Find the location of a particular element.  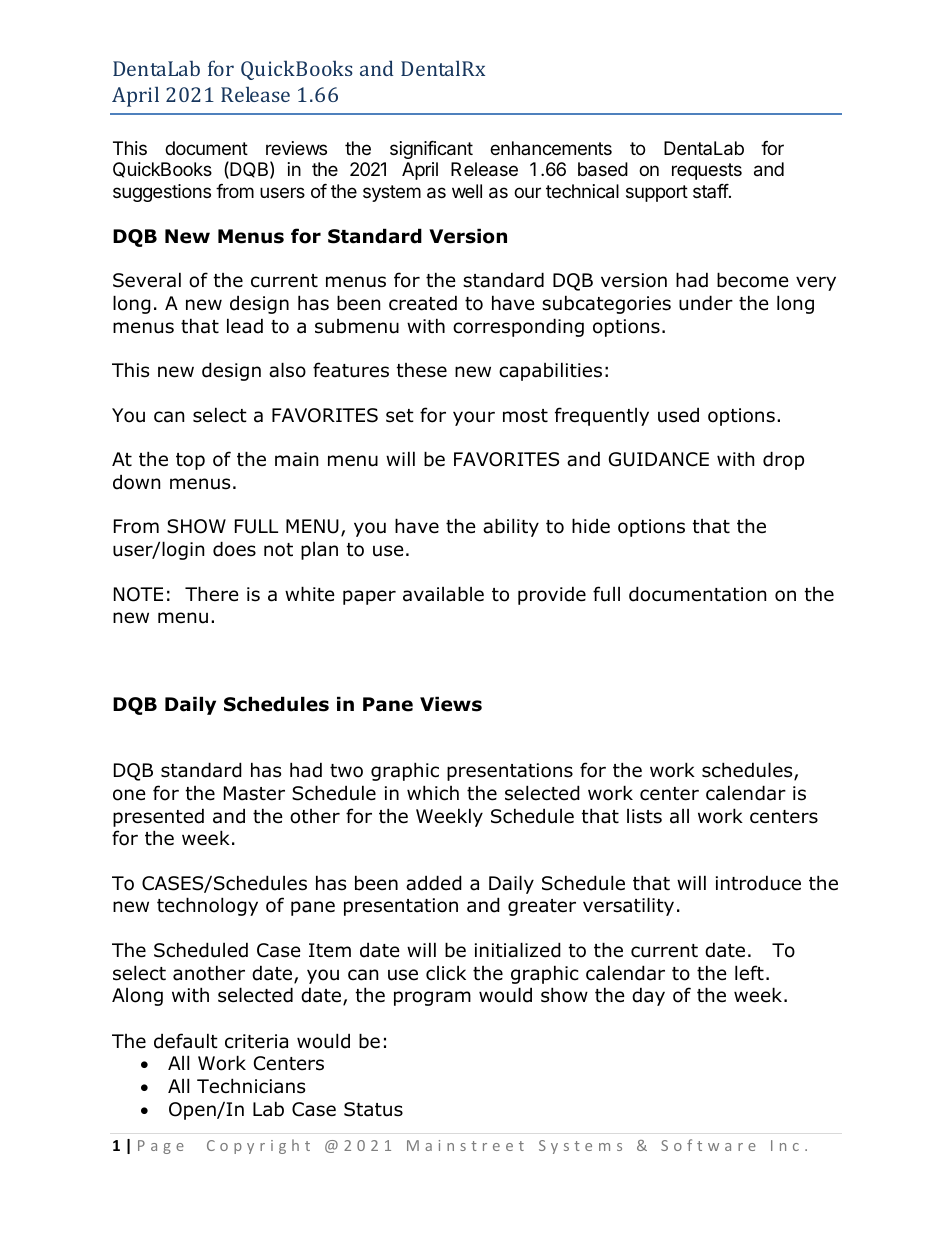

lists is located at coordinates (644, 816).
